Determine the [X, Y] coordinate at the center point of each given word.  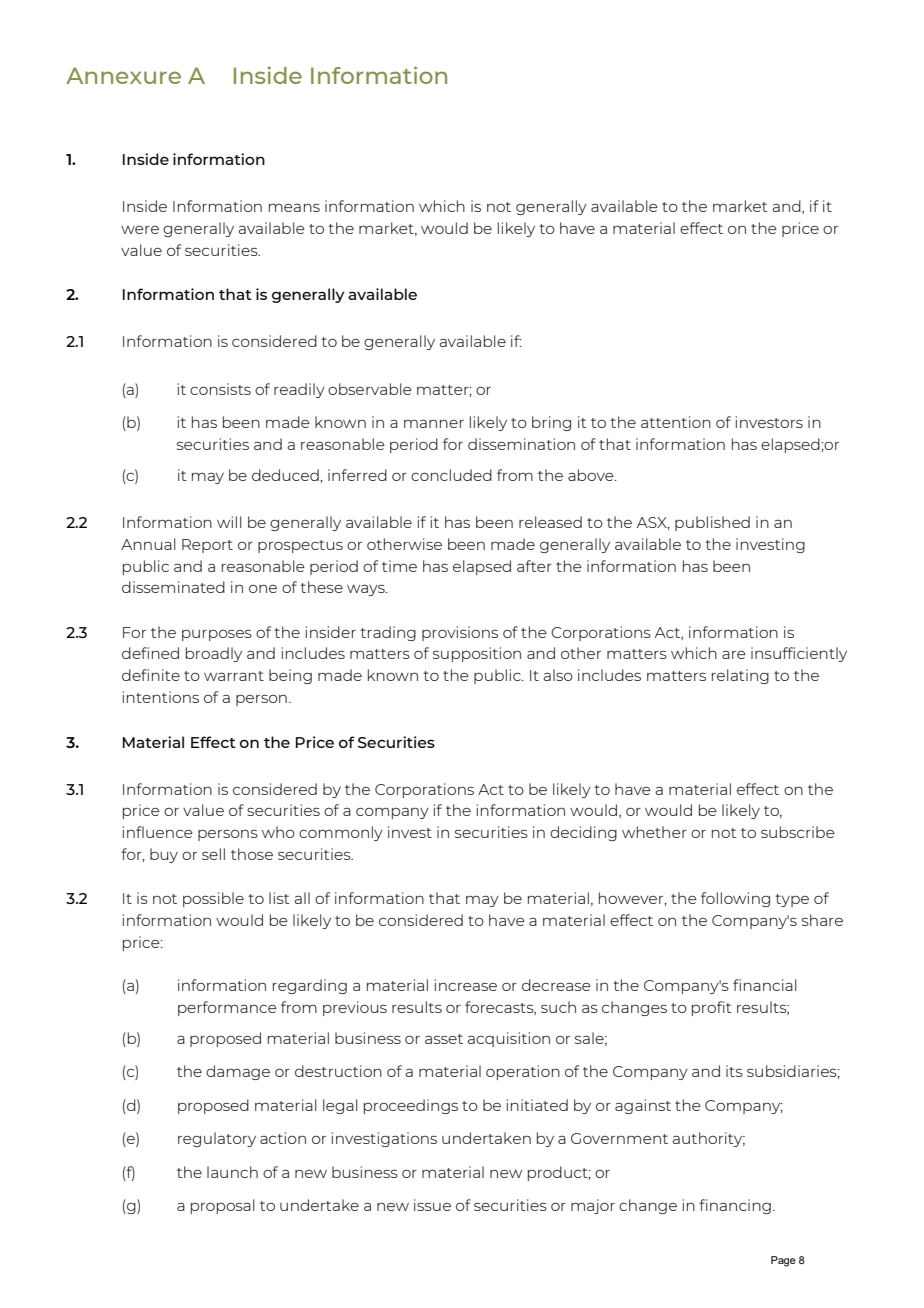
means [294, 207]
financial [765, 985]
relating [740, 676]
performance [227, 1008]
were [140, 230]
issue [432, 1205]
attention [676, 422]
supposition [477, 654]
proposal [223, 1206]
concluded [451, 475]
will [229, 522]
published [712, 523]
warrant [234, 676]
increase [466, 985]
